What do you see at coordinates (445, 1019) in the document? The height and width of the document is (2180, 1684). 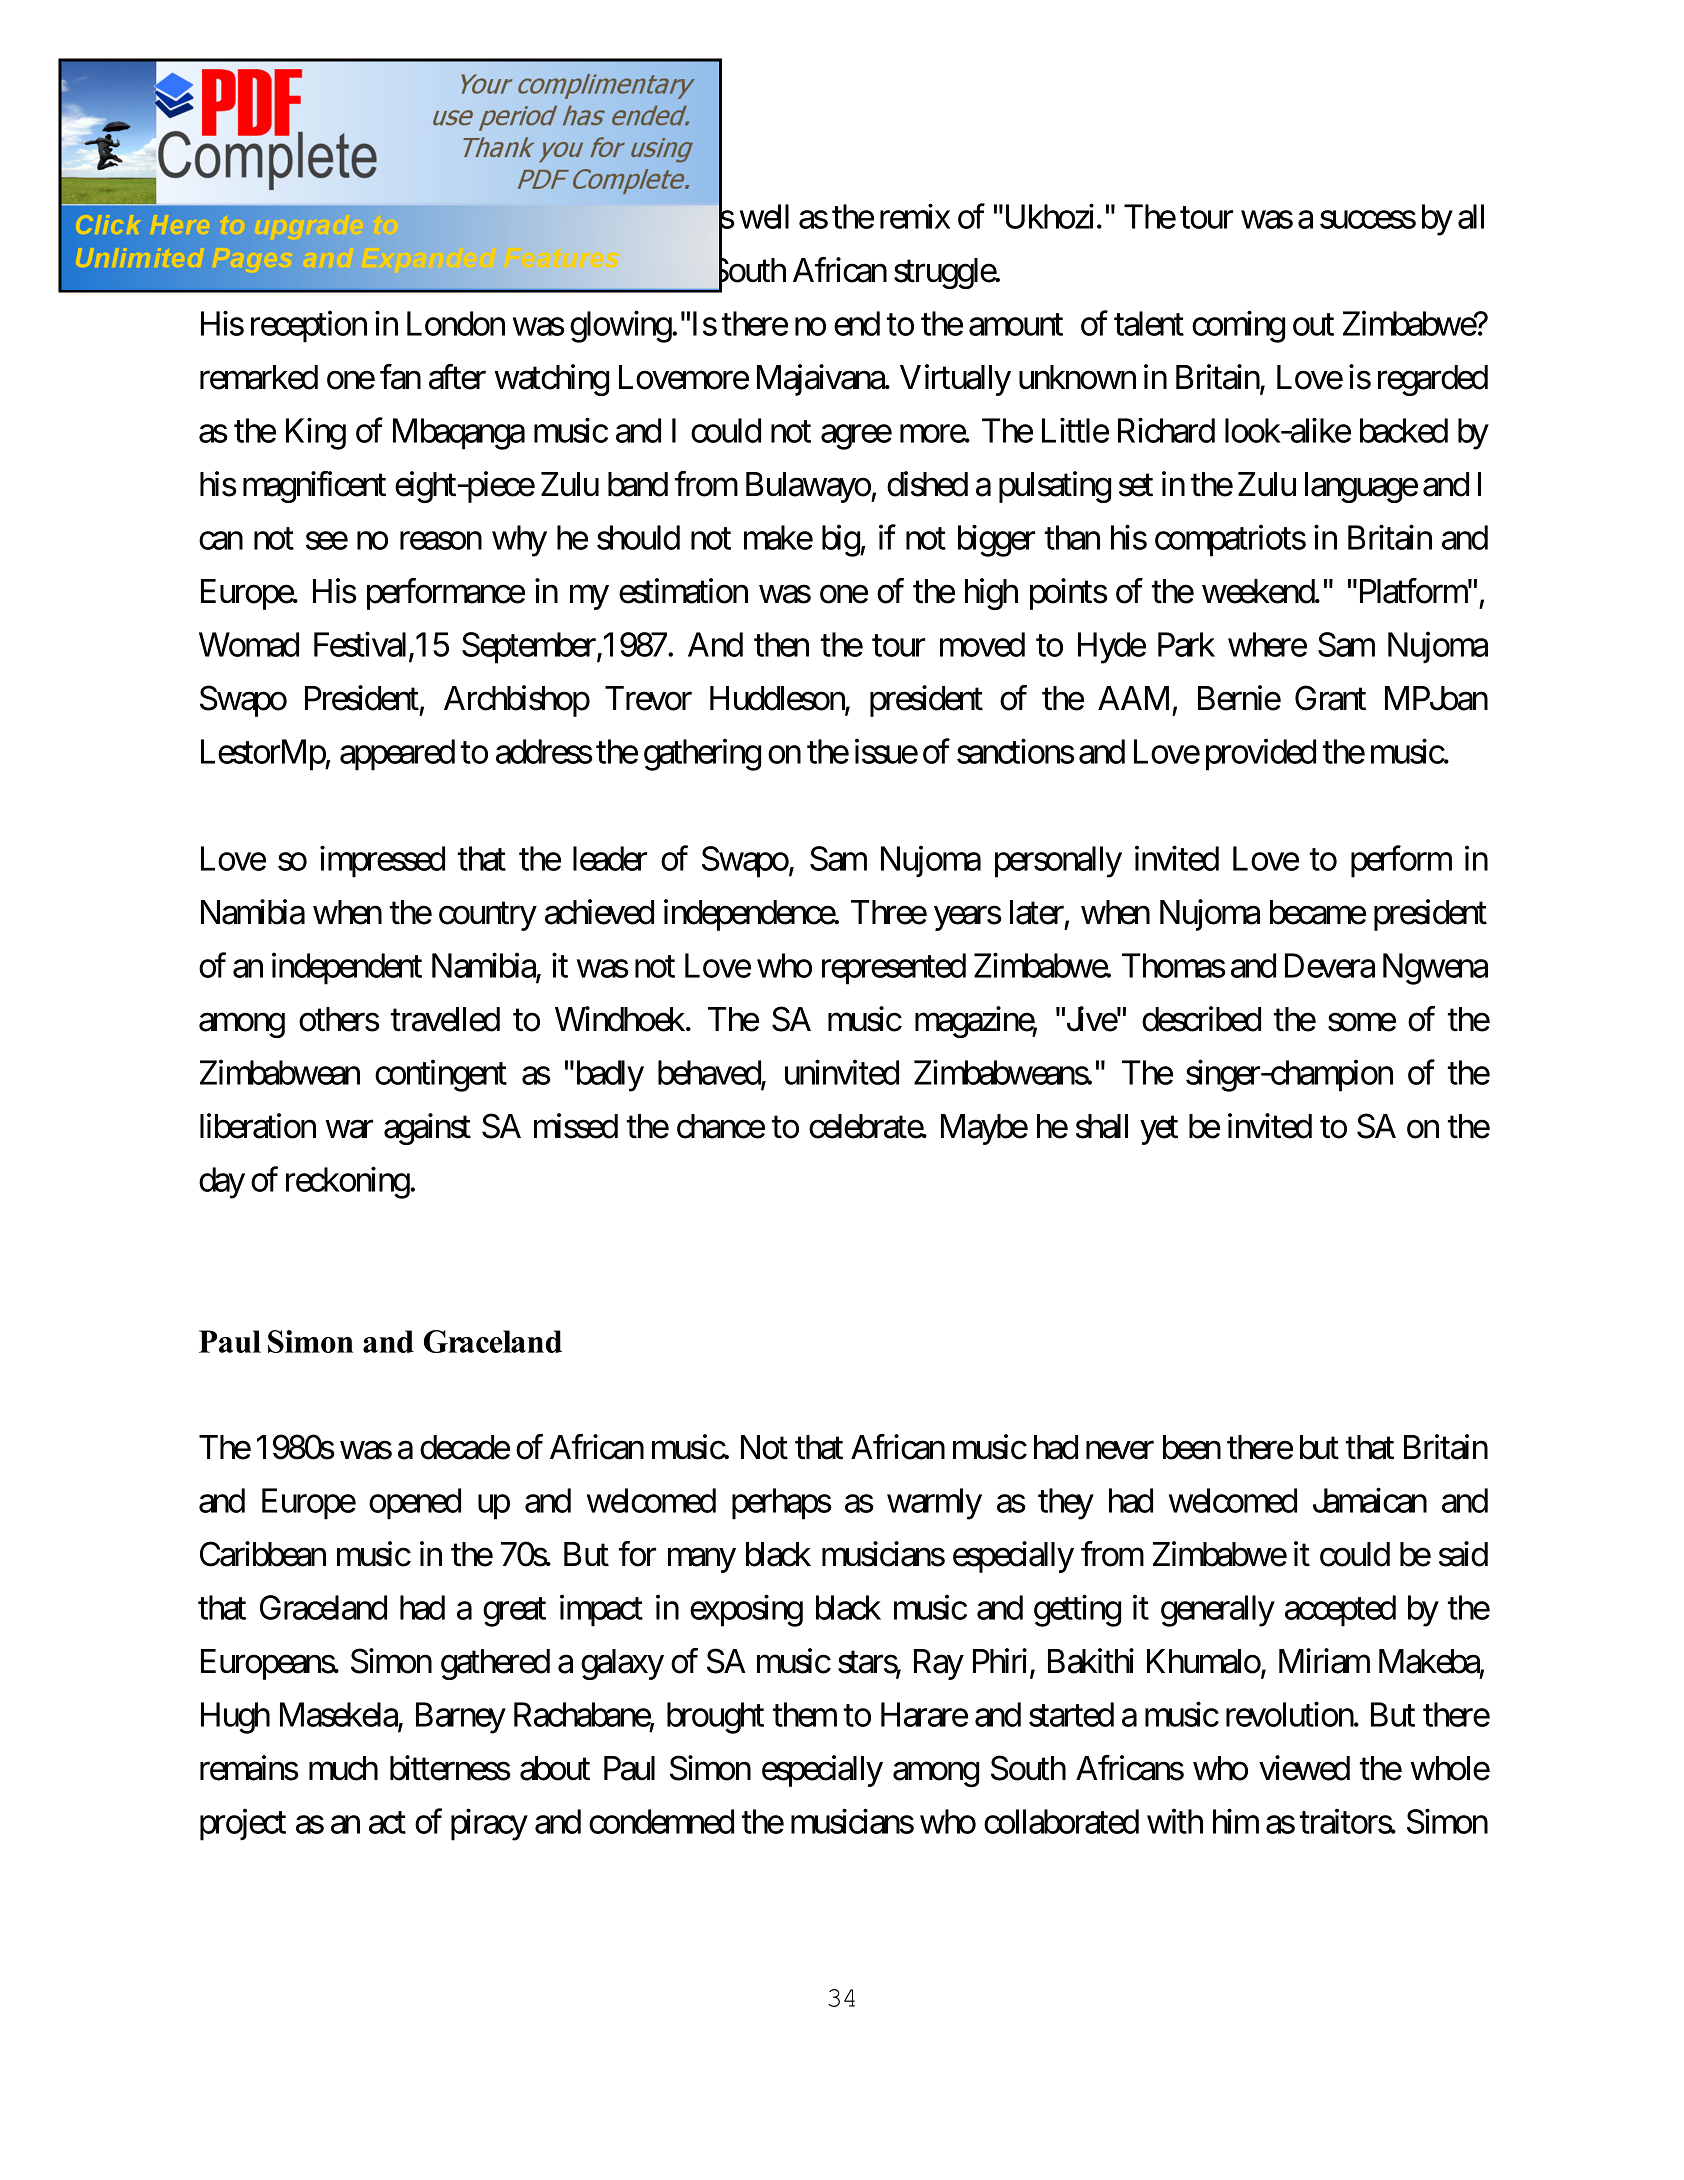 I see `travelled` at bounding box center [445, 1019].
